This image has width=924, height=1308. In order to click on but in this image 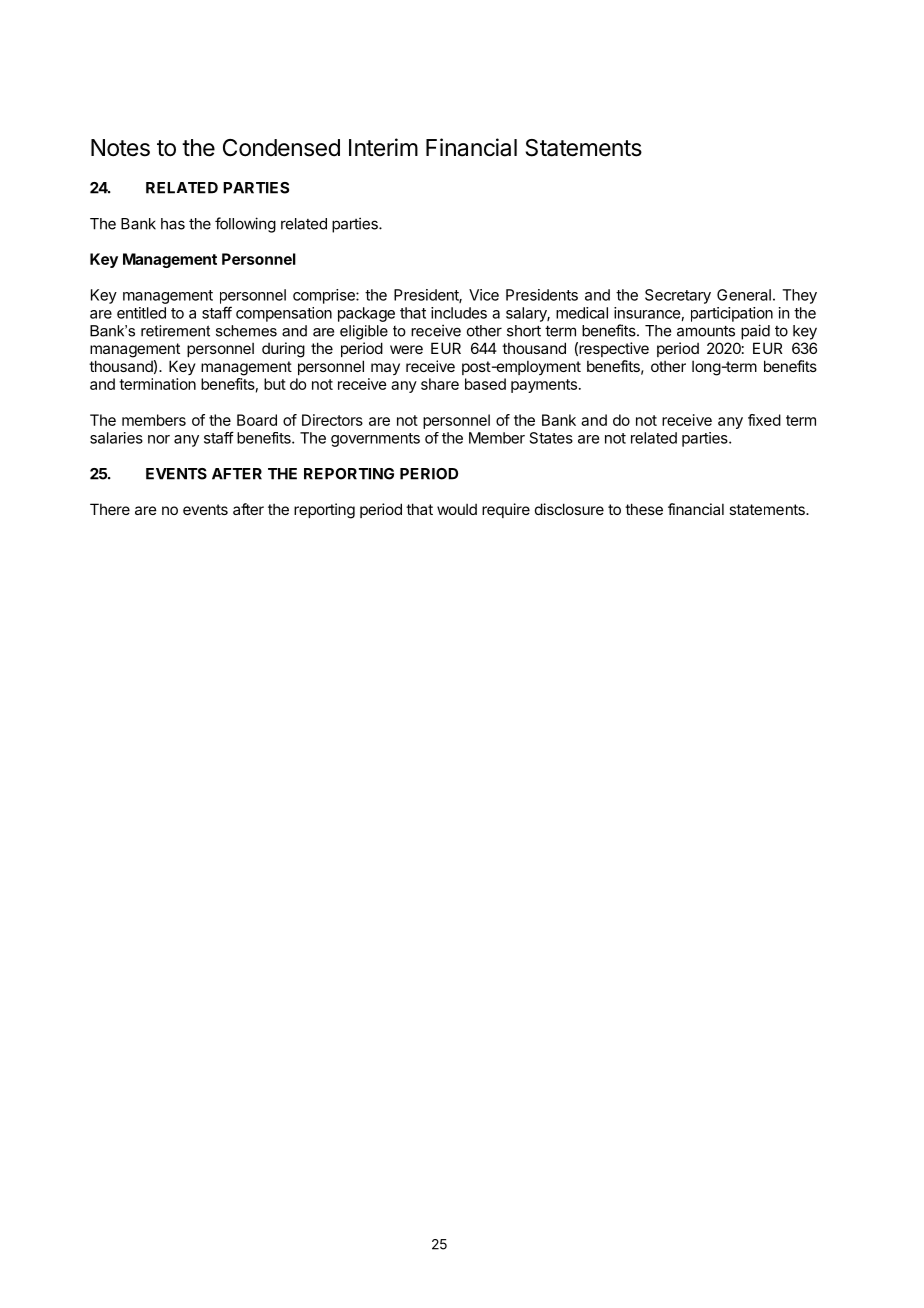, I will do `click(275, 384)`.
